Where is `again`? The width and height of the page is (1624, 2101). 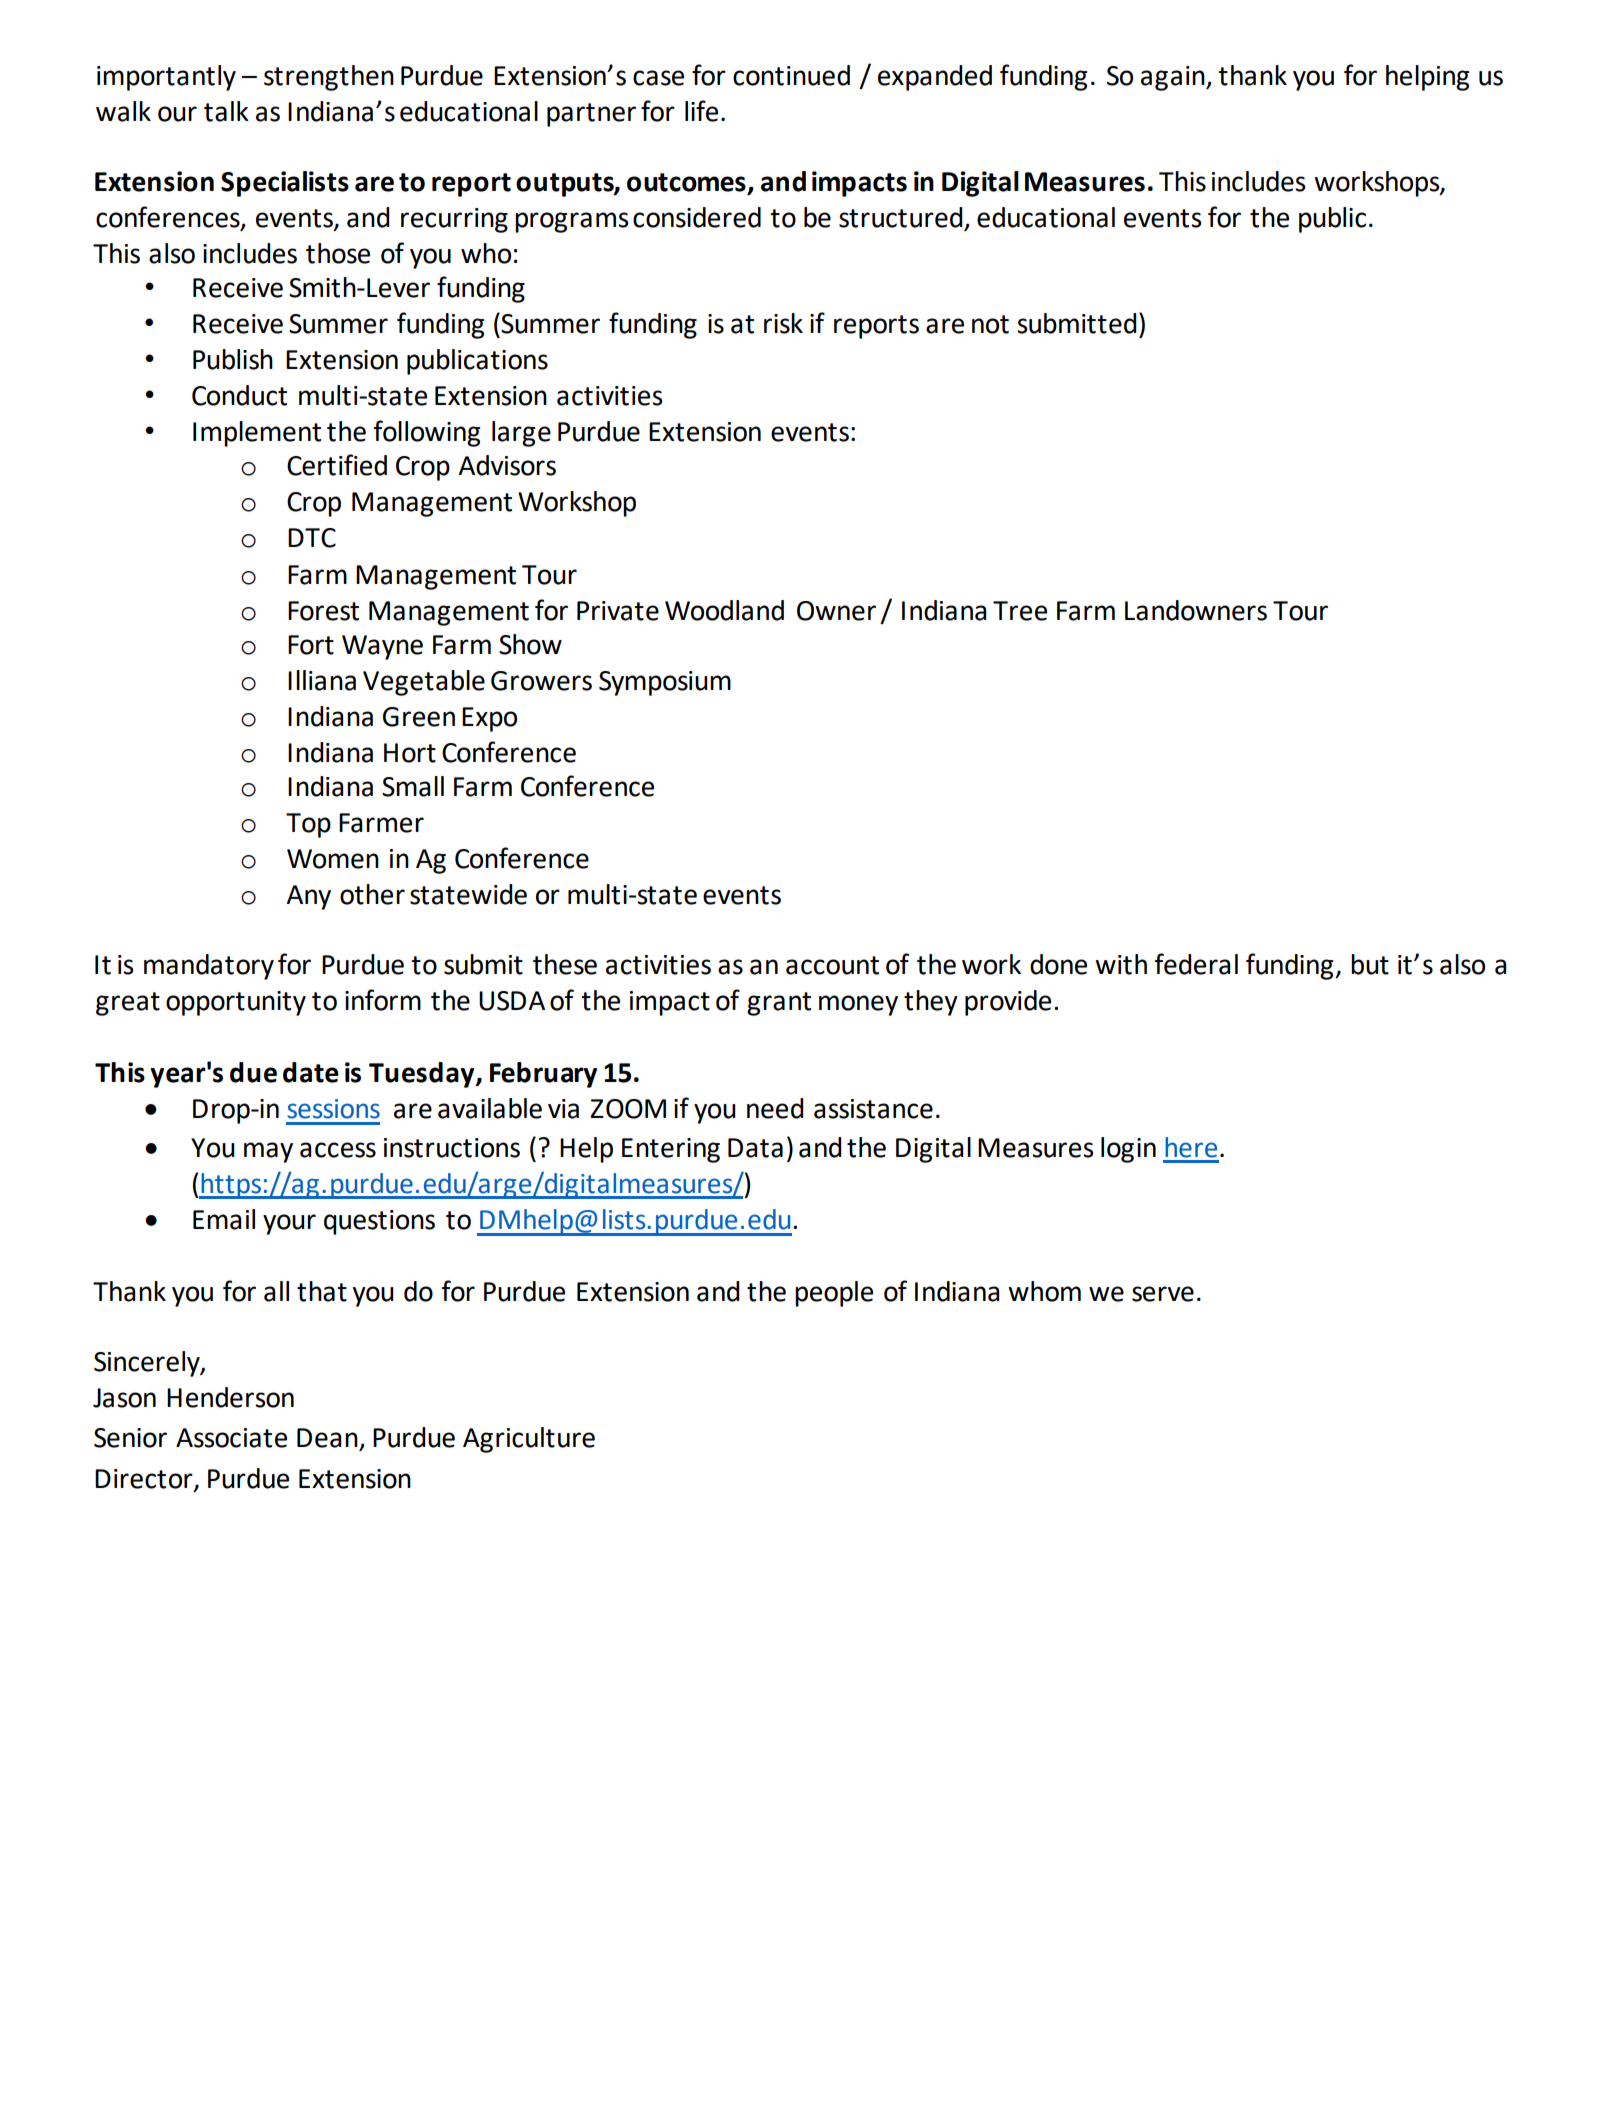
again is located at coordinates (1174, 78).
